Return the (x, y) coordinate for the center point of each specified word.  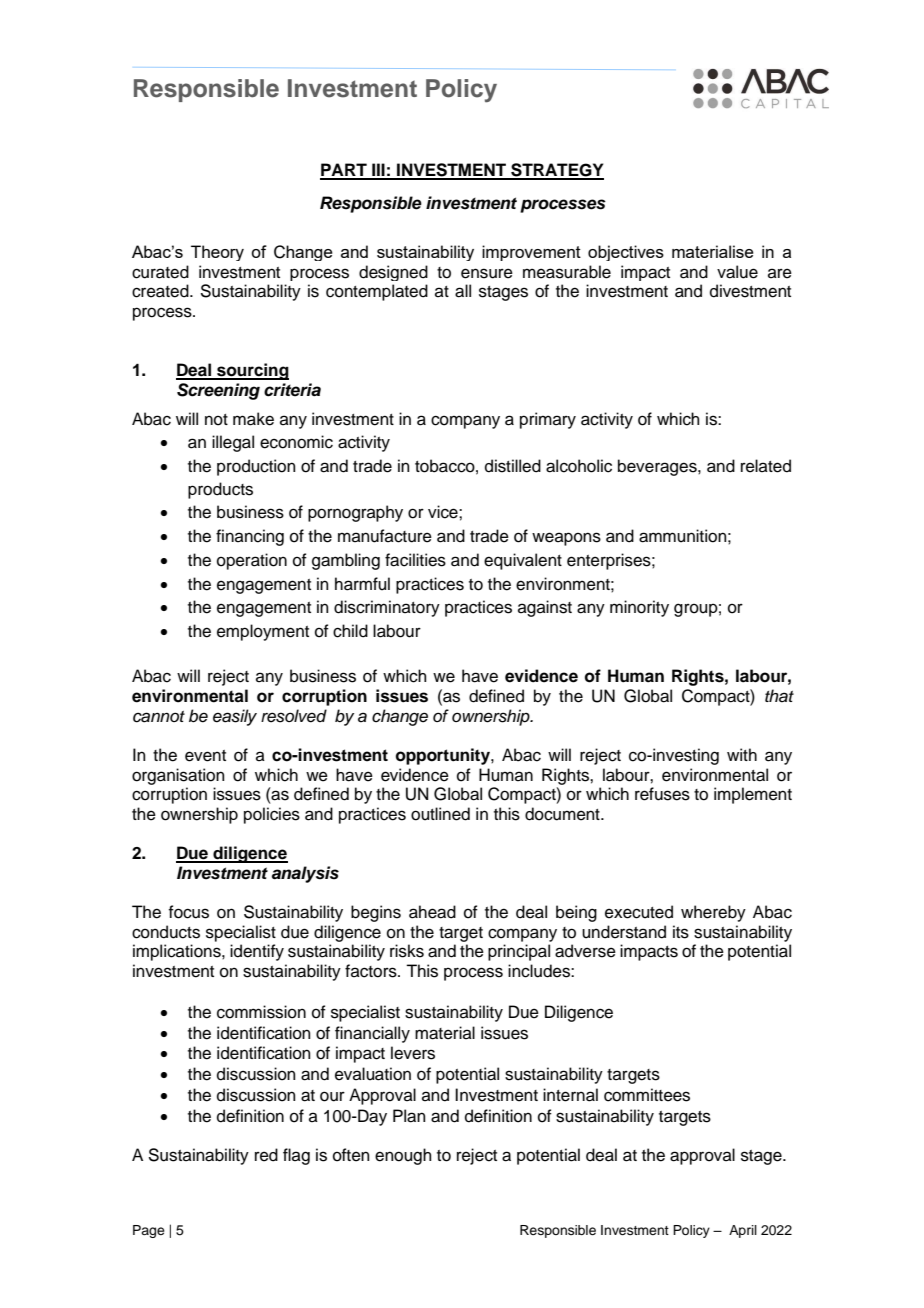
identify (257, 952)
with (742, 754)
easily (235, 717)
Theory (217, 253)
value (737, 272)
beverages (658, 467)
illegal (233, 443)
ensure (487, 273)
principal (519, 952)
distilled (513, 466)
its (681, 932)
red (266, 1155)
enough (403, 1156)
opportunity (444, 756)
